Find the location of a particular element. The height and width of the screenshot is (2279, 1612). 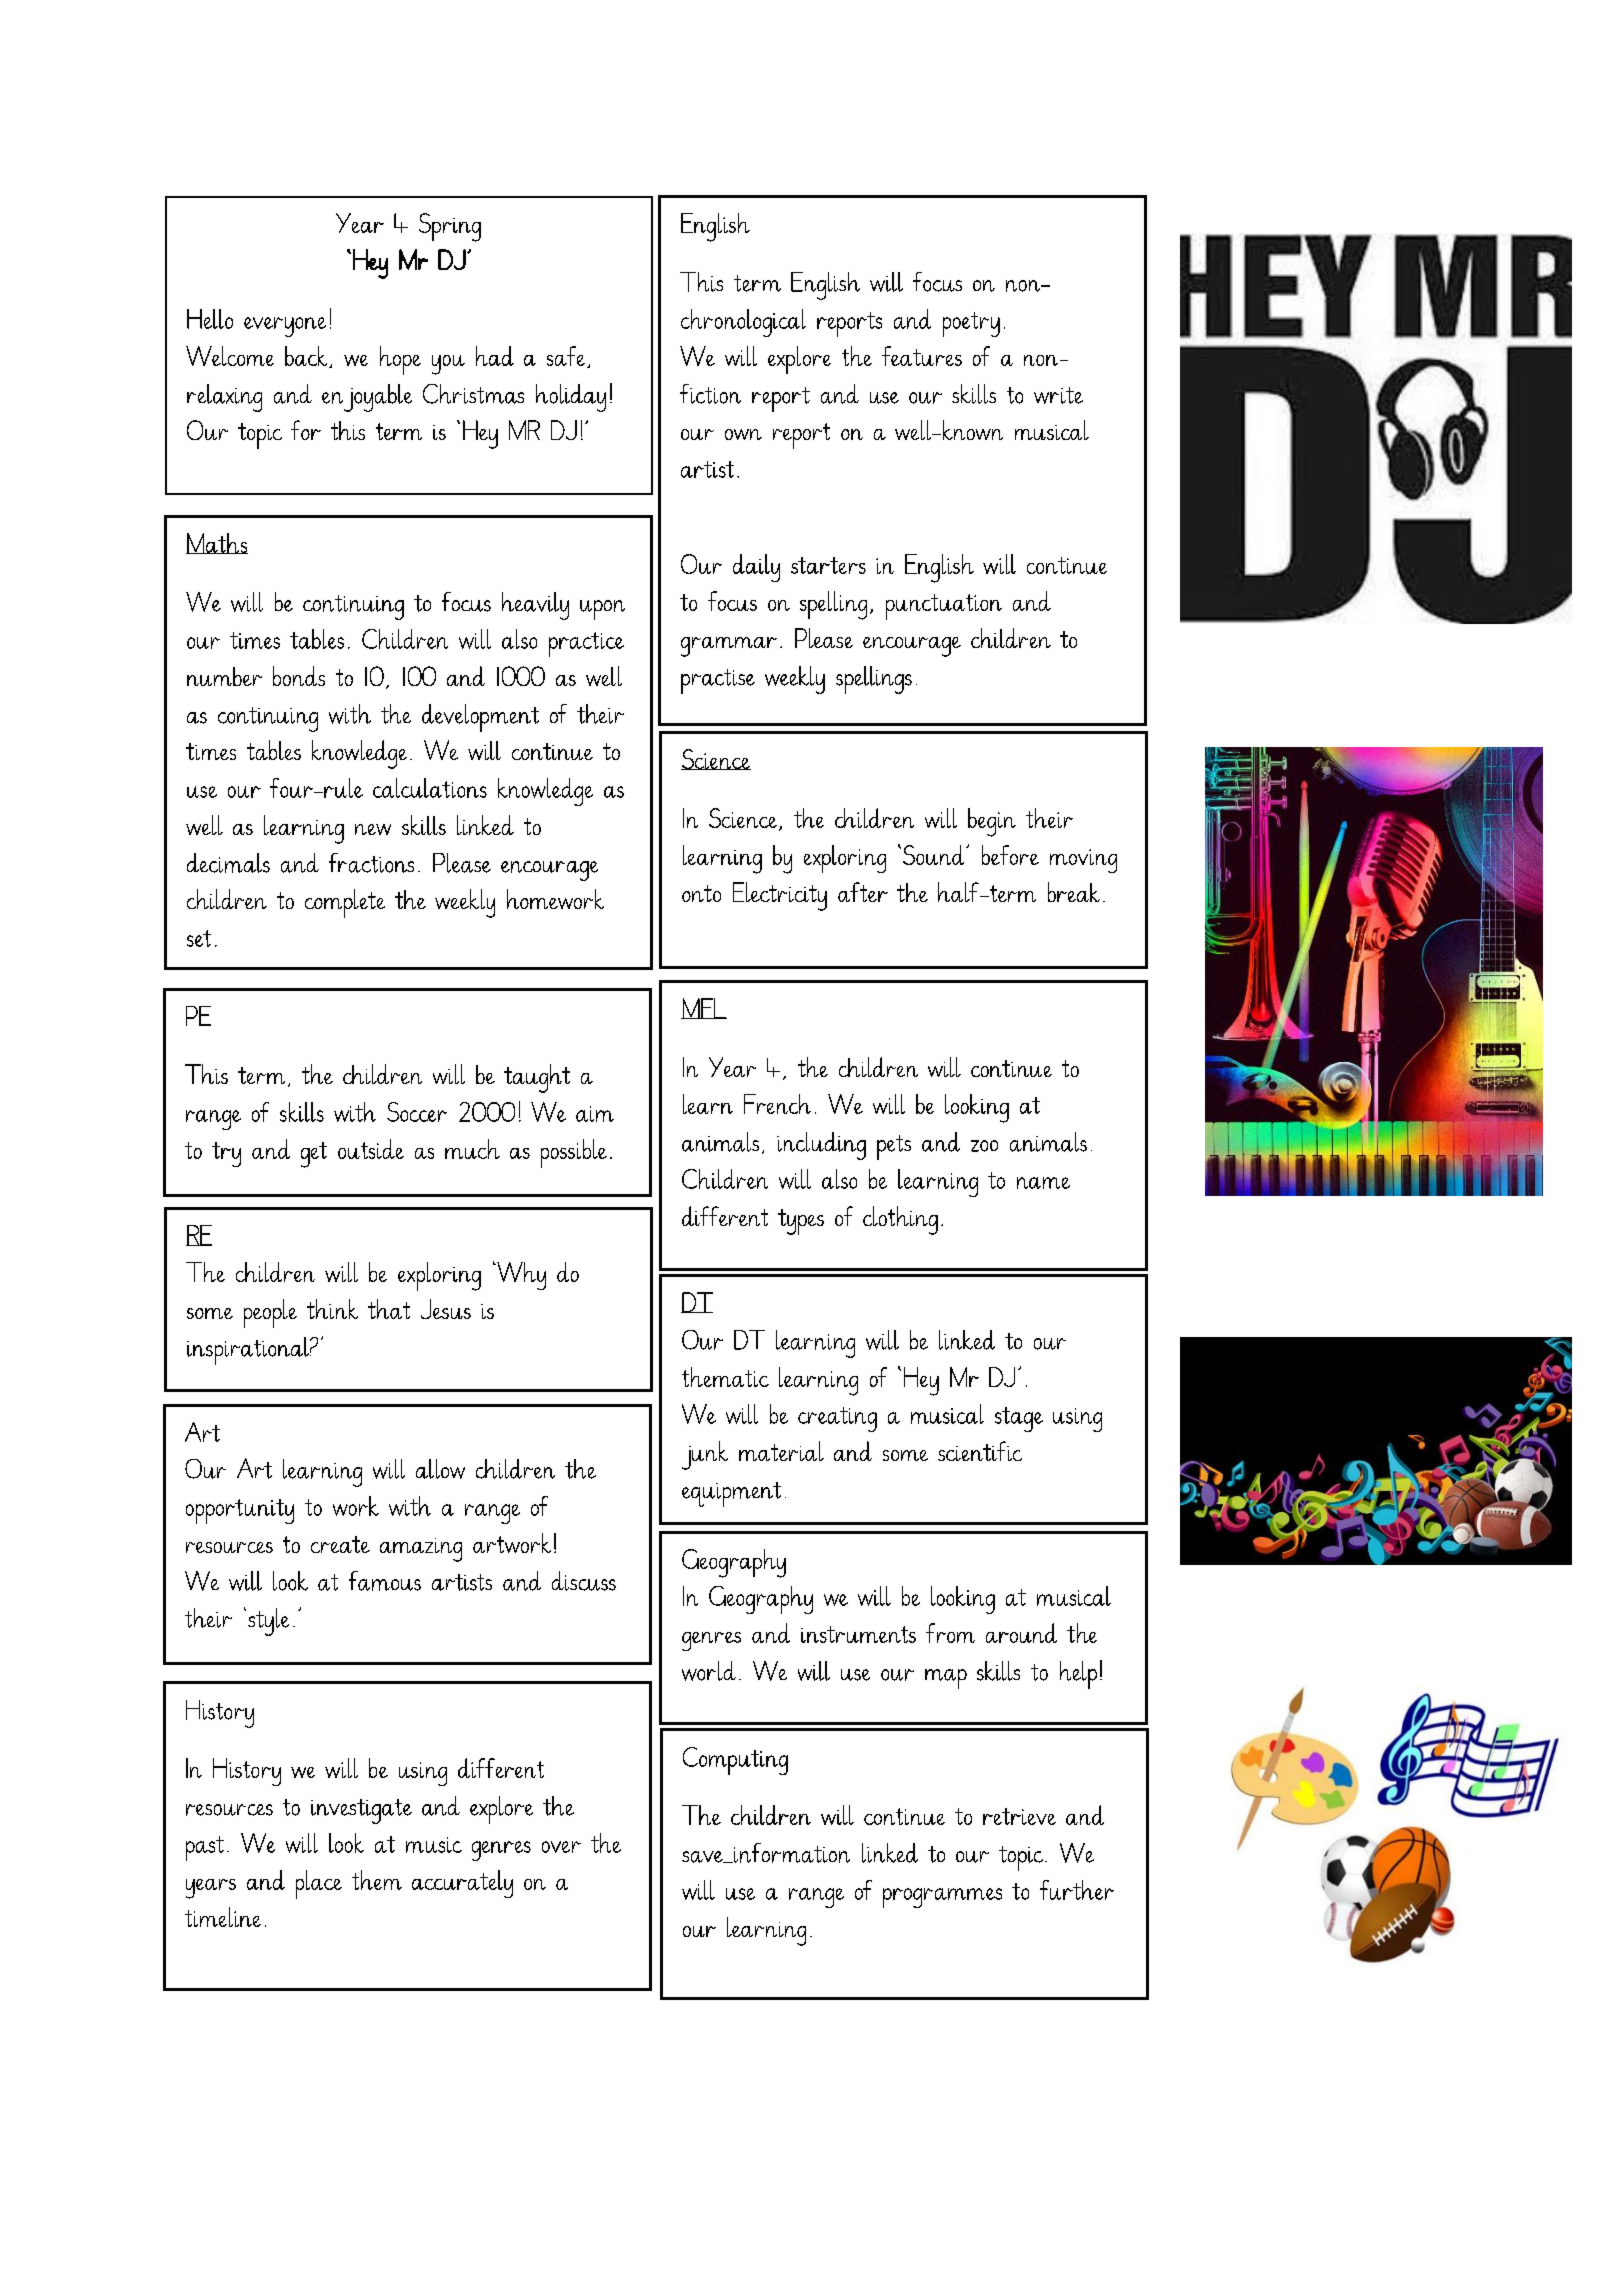

opportunity is located at coordinates (240, 1511).
